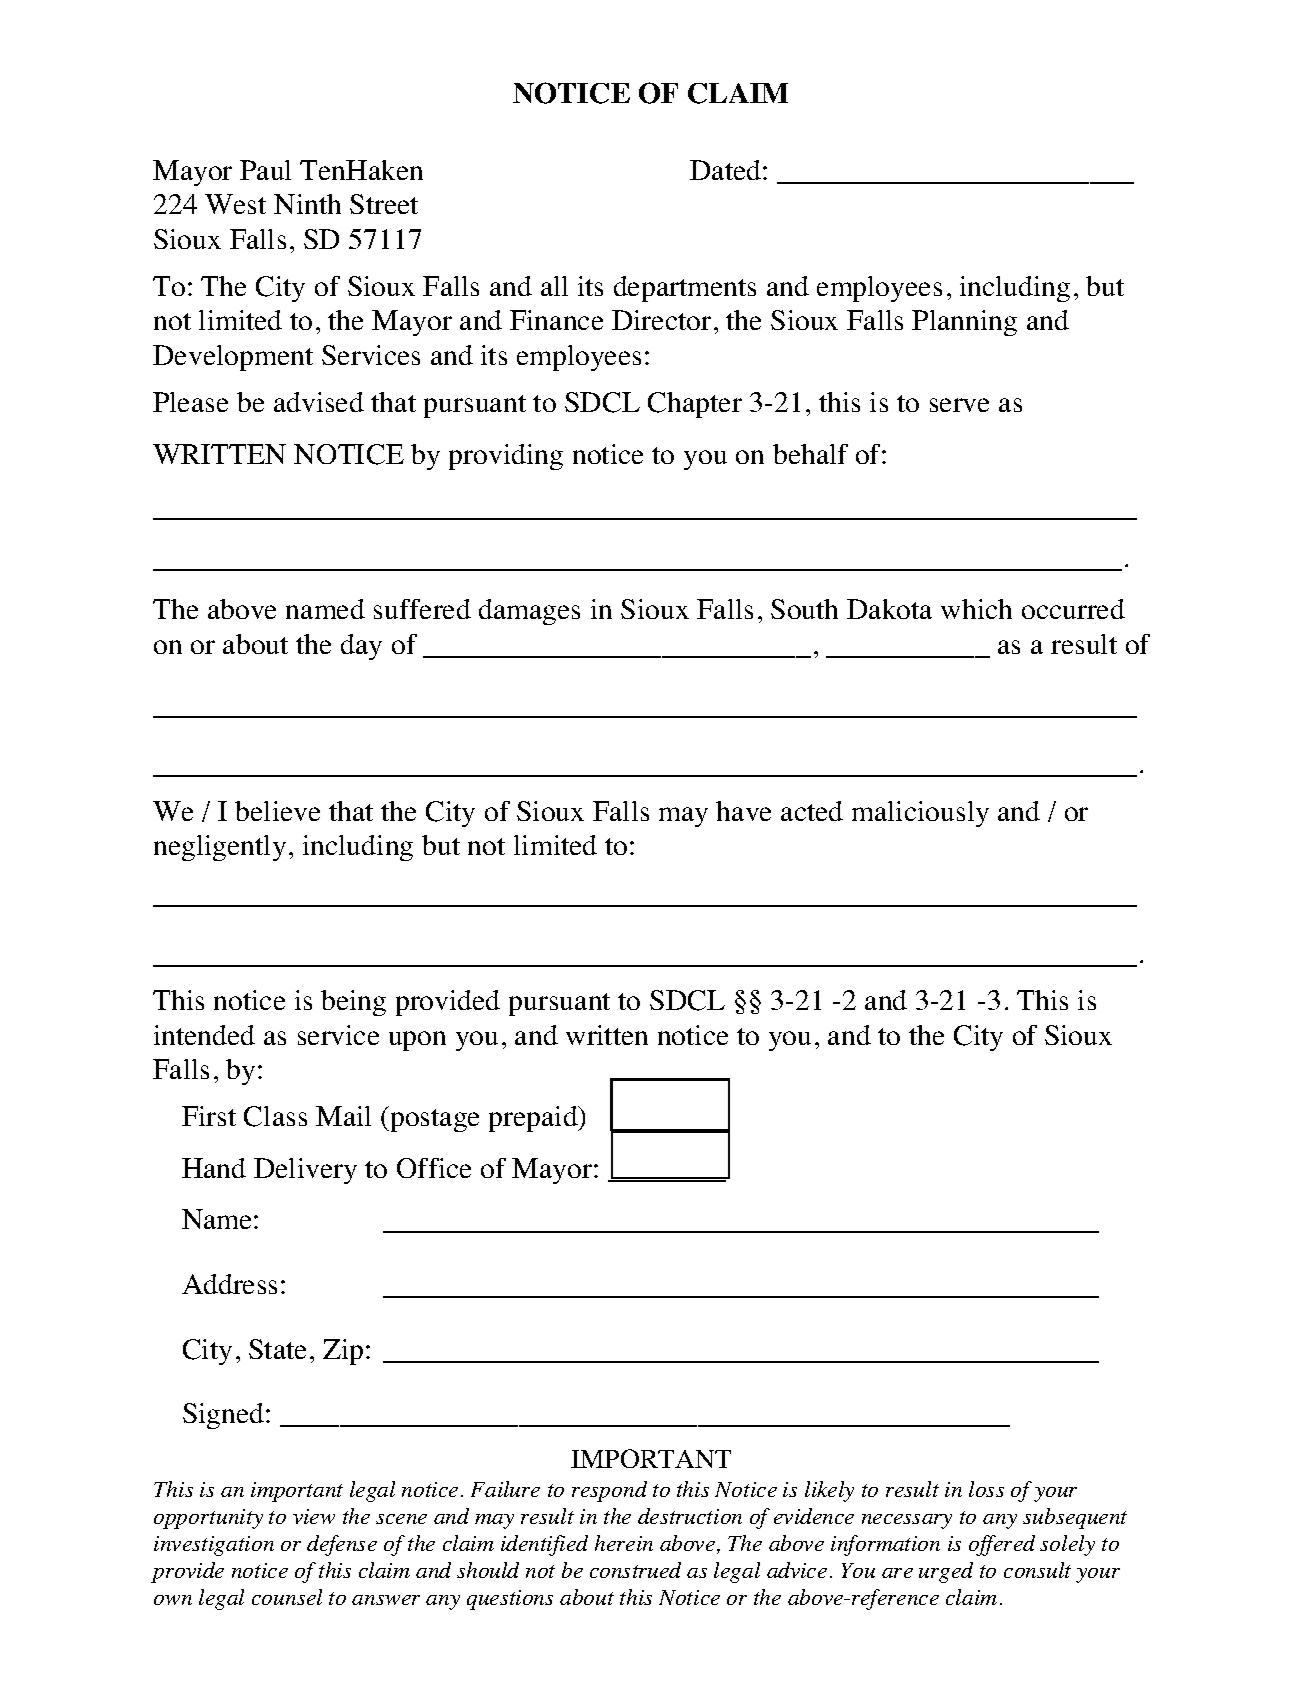 Image resolution: width=1304 pixels, height=1688 pixels. What do you see at coordinates (287, 1597) in the document?
I see `counsel` at bounding box center [287, 1597].
